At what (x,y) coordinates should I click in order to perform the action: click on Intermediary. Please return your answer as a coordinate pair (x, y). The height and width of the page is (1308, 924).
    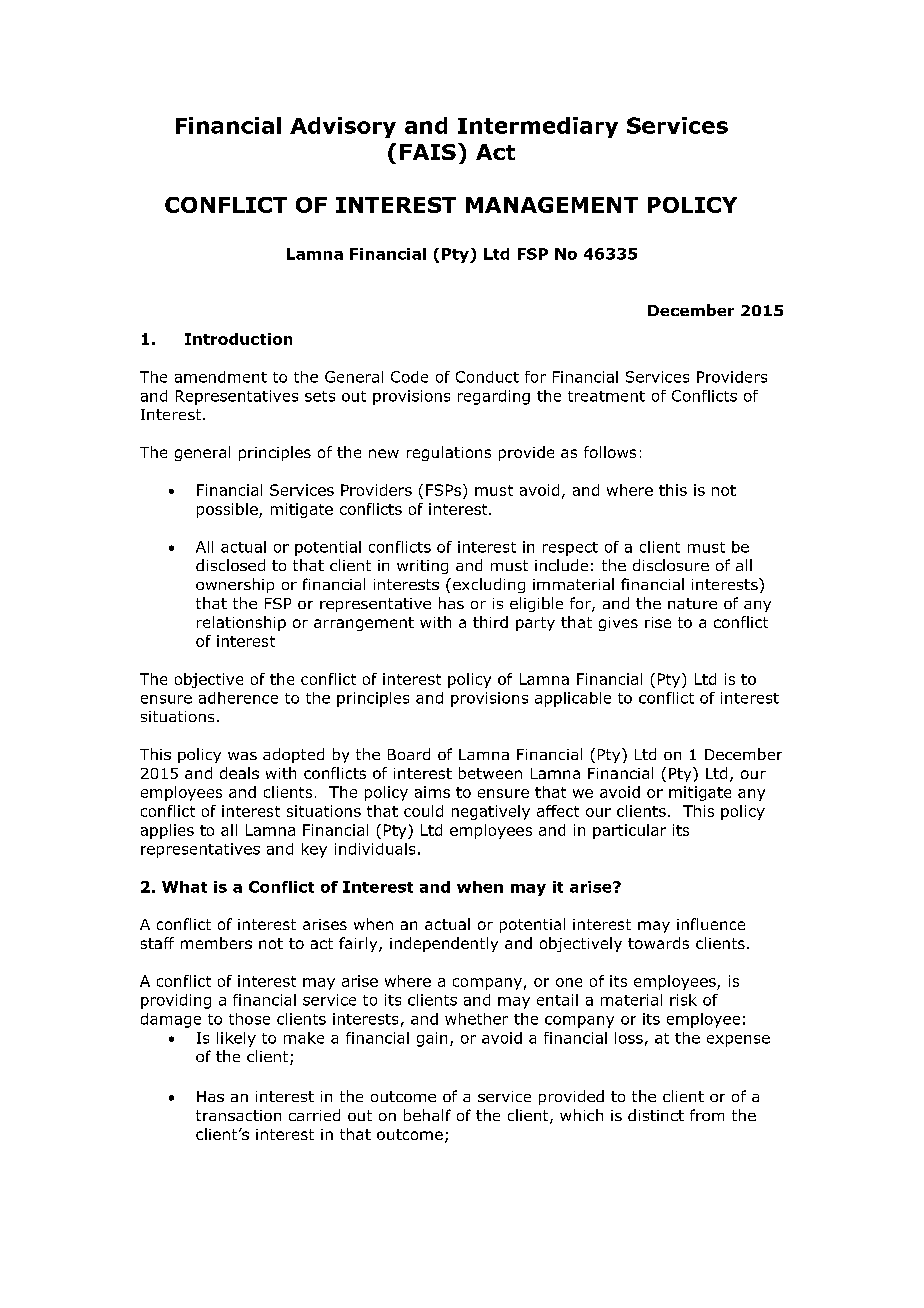
    Looking at the image, I should click on (538, 127).
